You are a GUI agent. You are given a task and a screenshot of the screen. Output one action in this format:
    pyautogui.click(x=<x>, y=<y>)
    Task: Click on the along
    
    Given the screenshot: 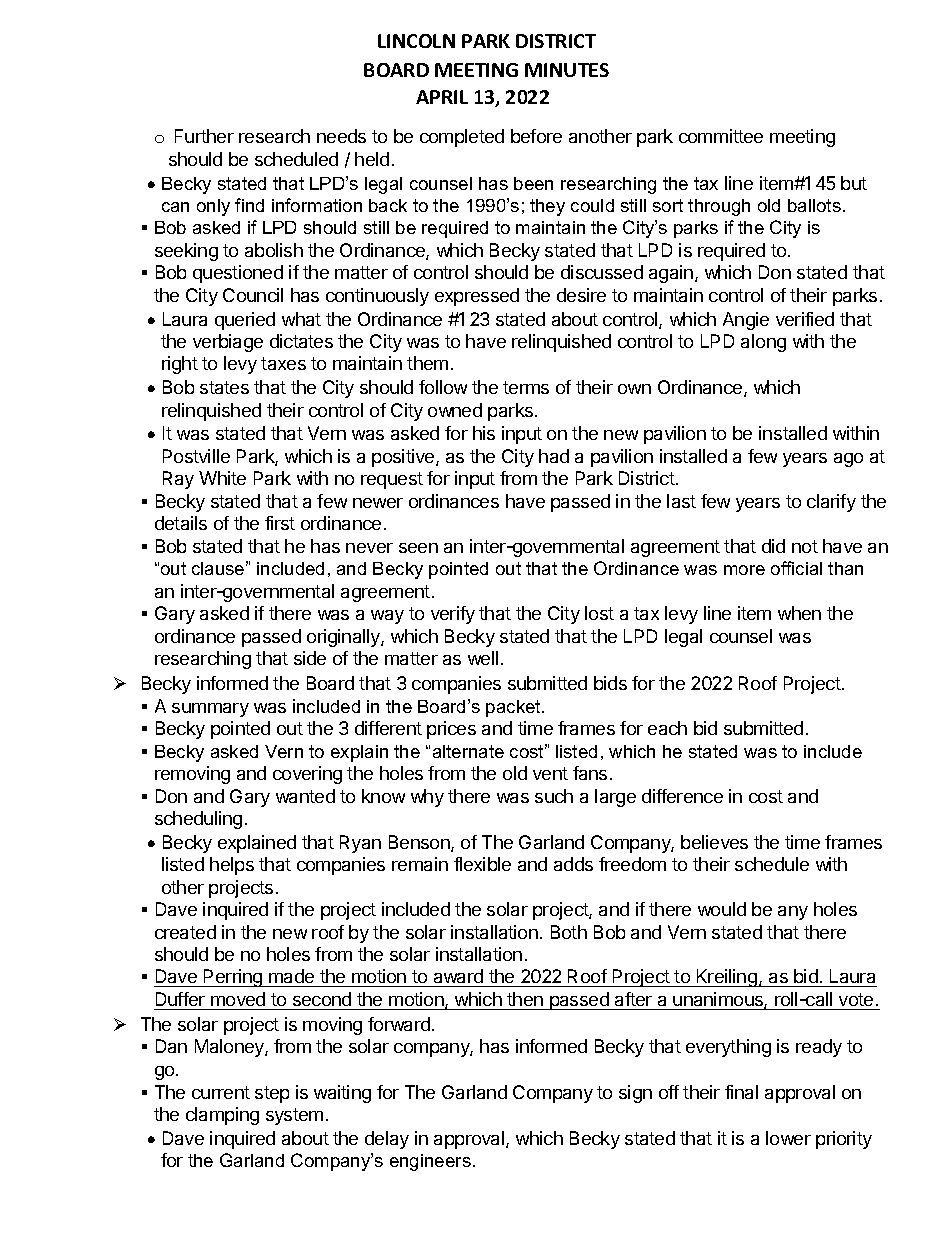 What is the action you would take?
    pyautogui.click(x=763, y=343)
